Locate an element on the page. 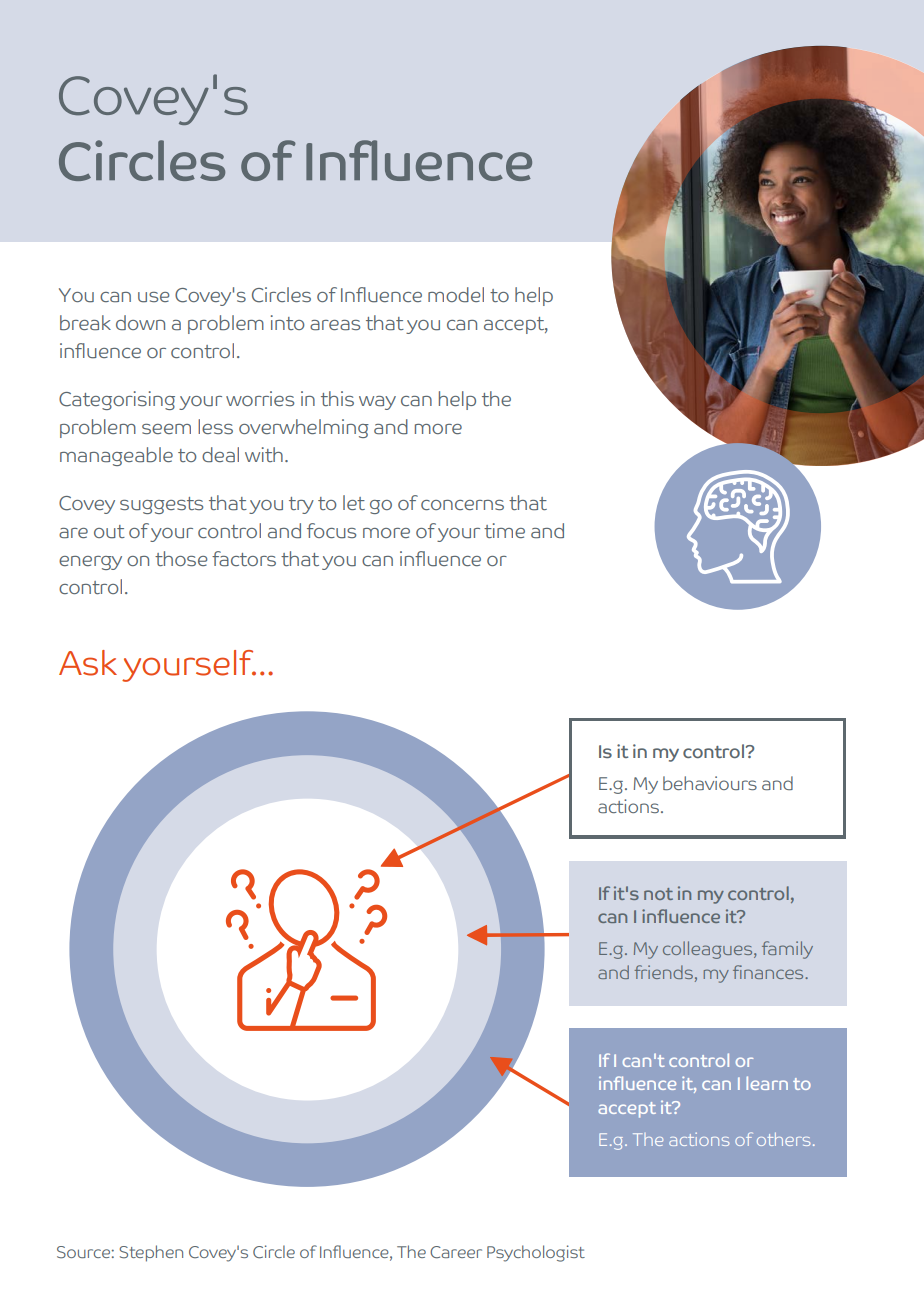 The width and height of the document is (924, 1308). behaviours is located at coordinates (710, 783).
